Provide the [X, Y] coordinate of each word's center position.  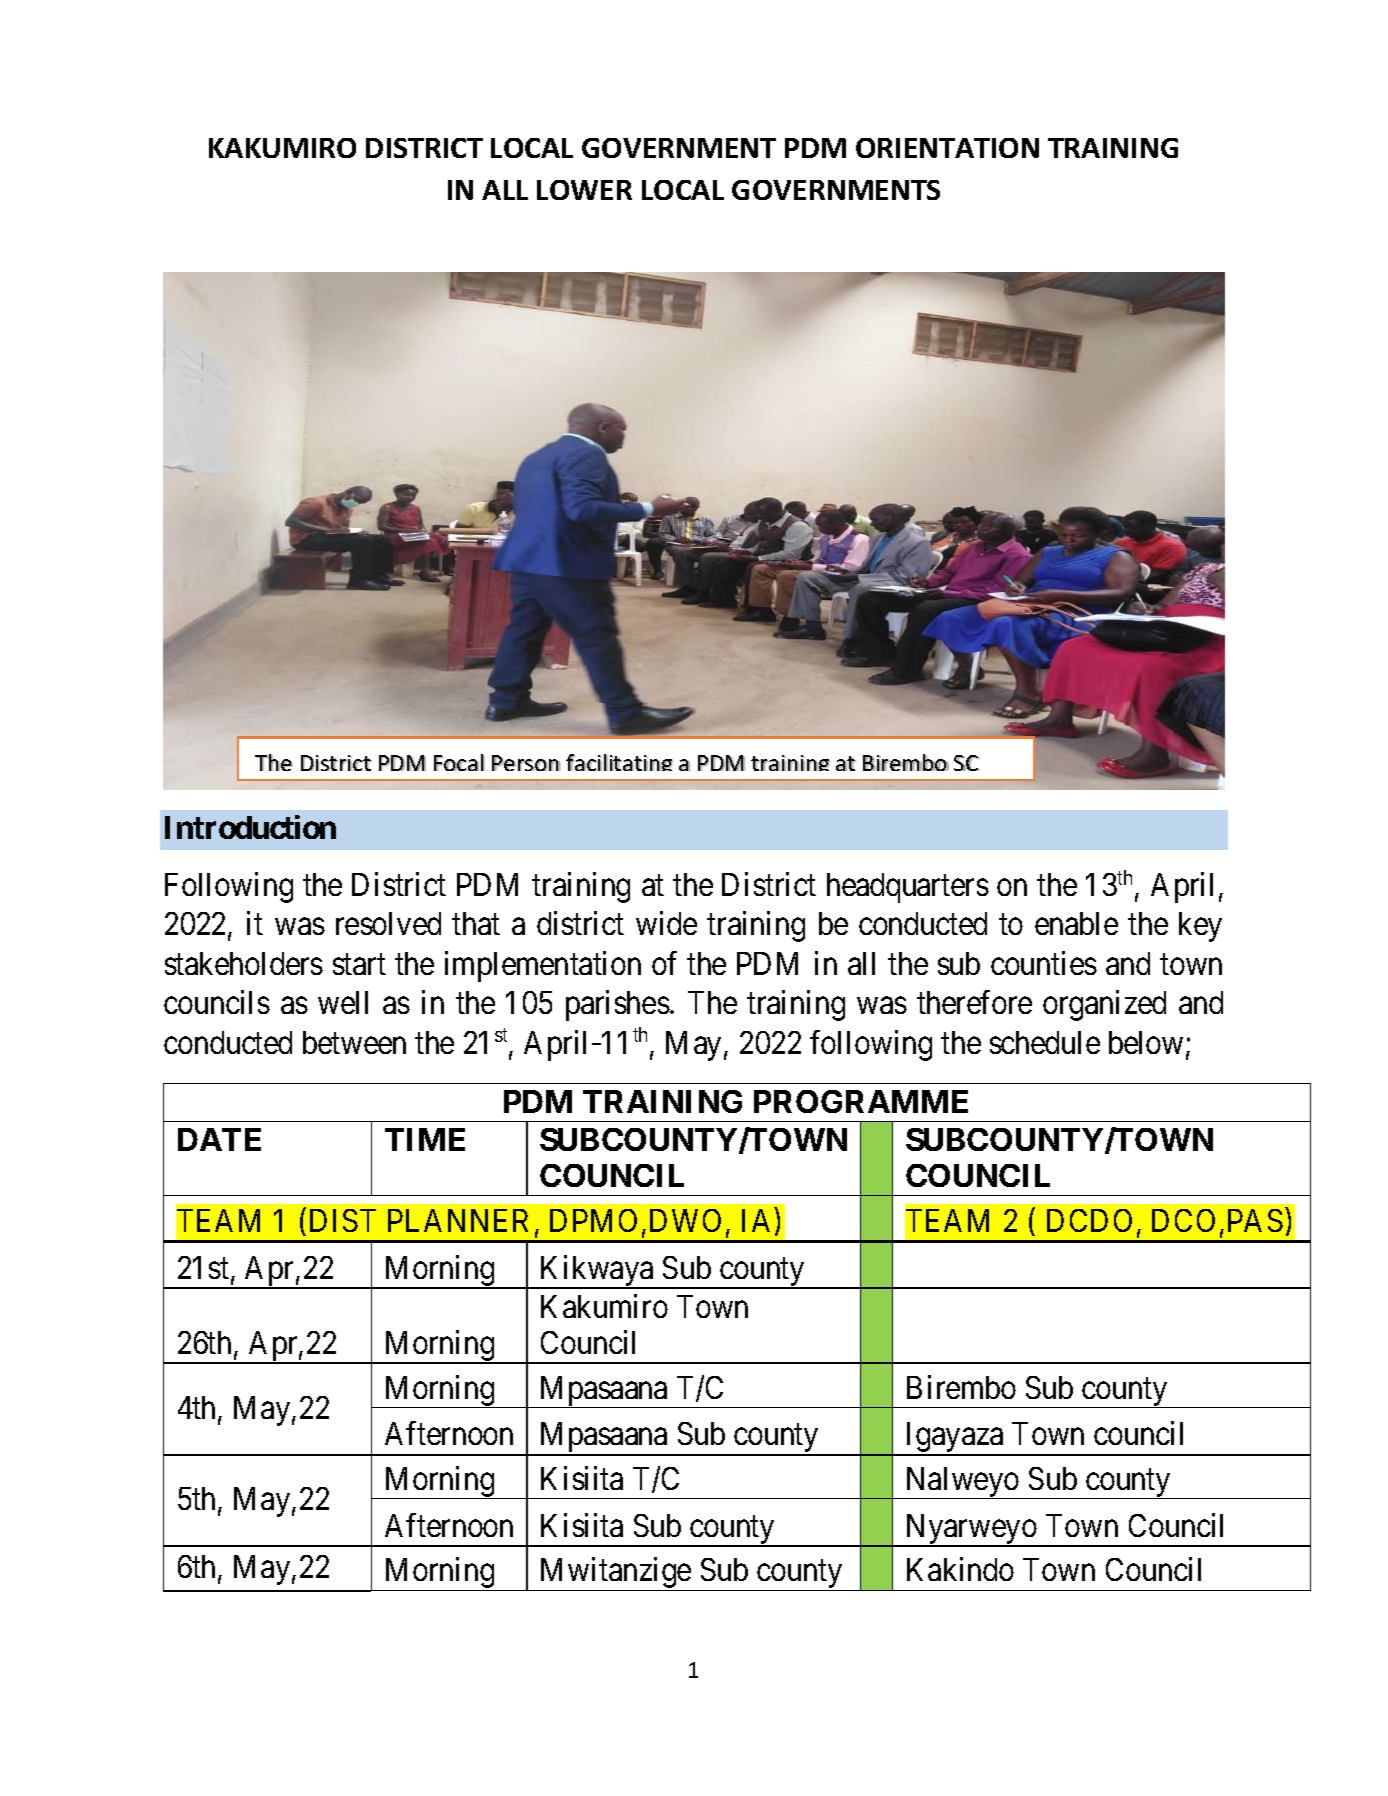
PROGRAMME [861, 1101]
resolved [388, 923]
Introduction [250, 827]
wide [666, 923]
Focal [459, 762]
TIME [425, 1139]
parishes [618, 1006]
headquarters [908, 888]
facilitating [619, 762]
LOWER [584, 190]
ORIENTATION [947, 148]
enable [1076, 923]
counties [1044, 963]
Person [526, 763]
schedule [1045, 1042]
